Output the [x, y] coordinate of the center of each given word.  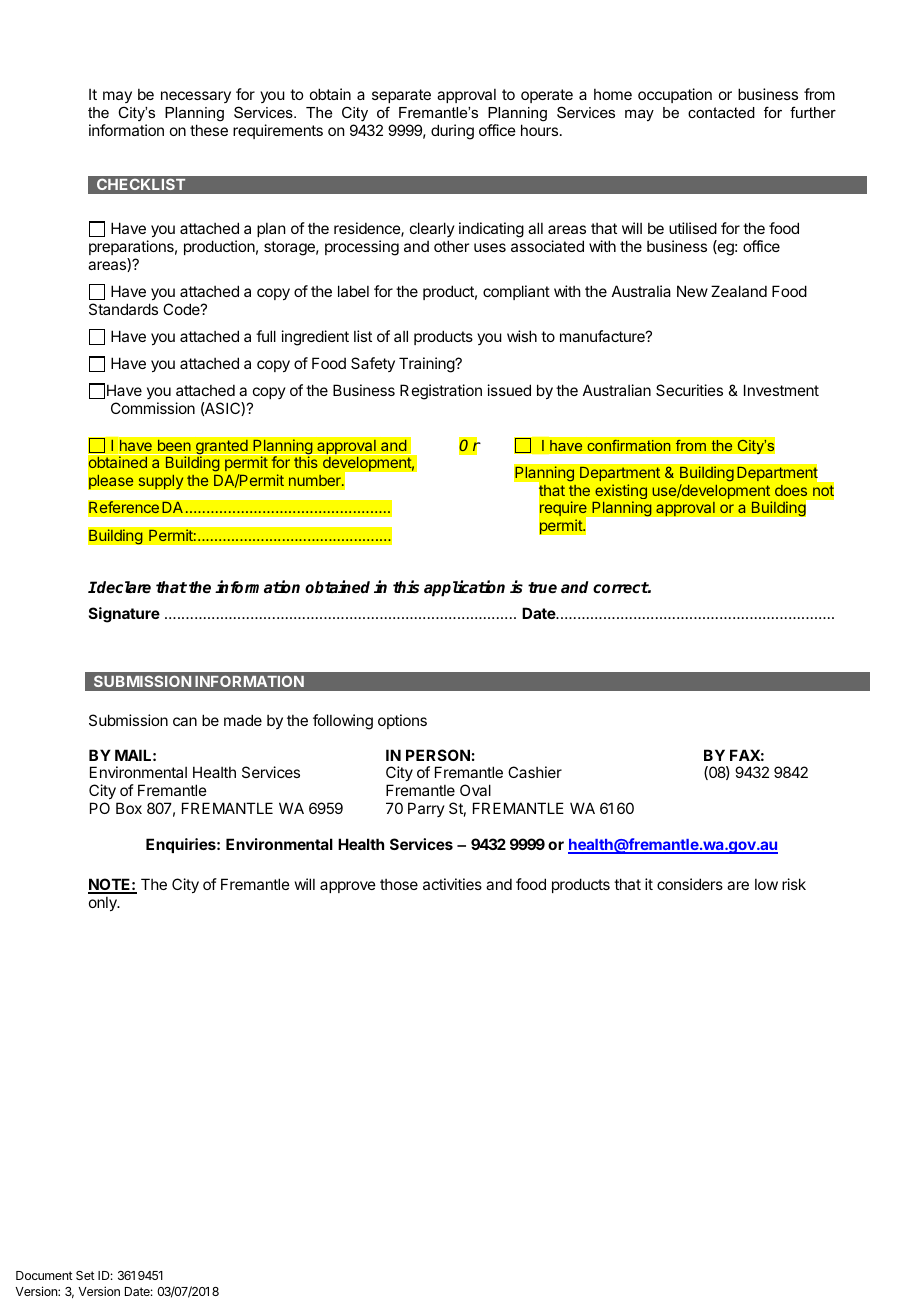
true [542, 587]
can [185, 721]
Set [85, 1275]
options [402, 721]
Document [44, 1275]
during [452, 132]
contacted [721, 112]
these [209, 130]
